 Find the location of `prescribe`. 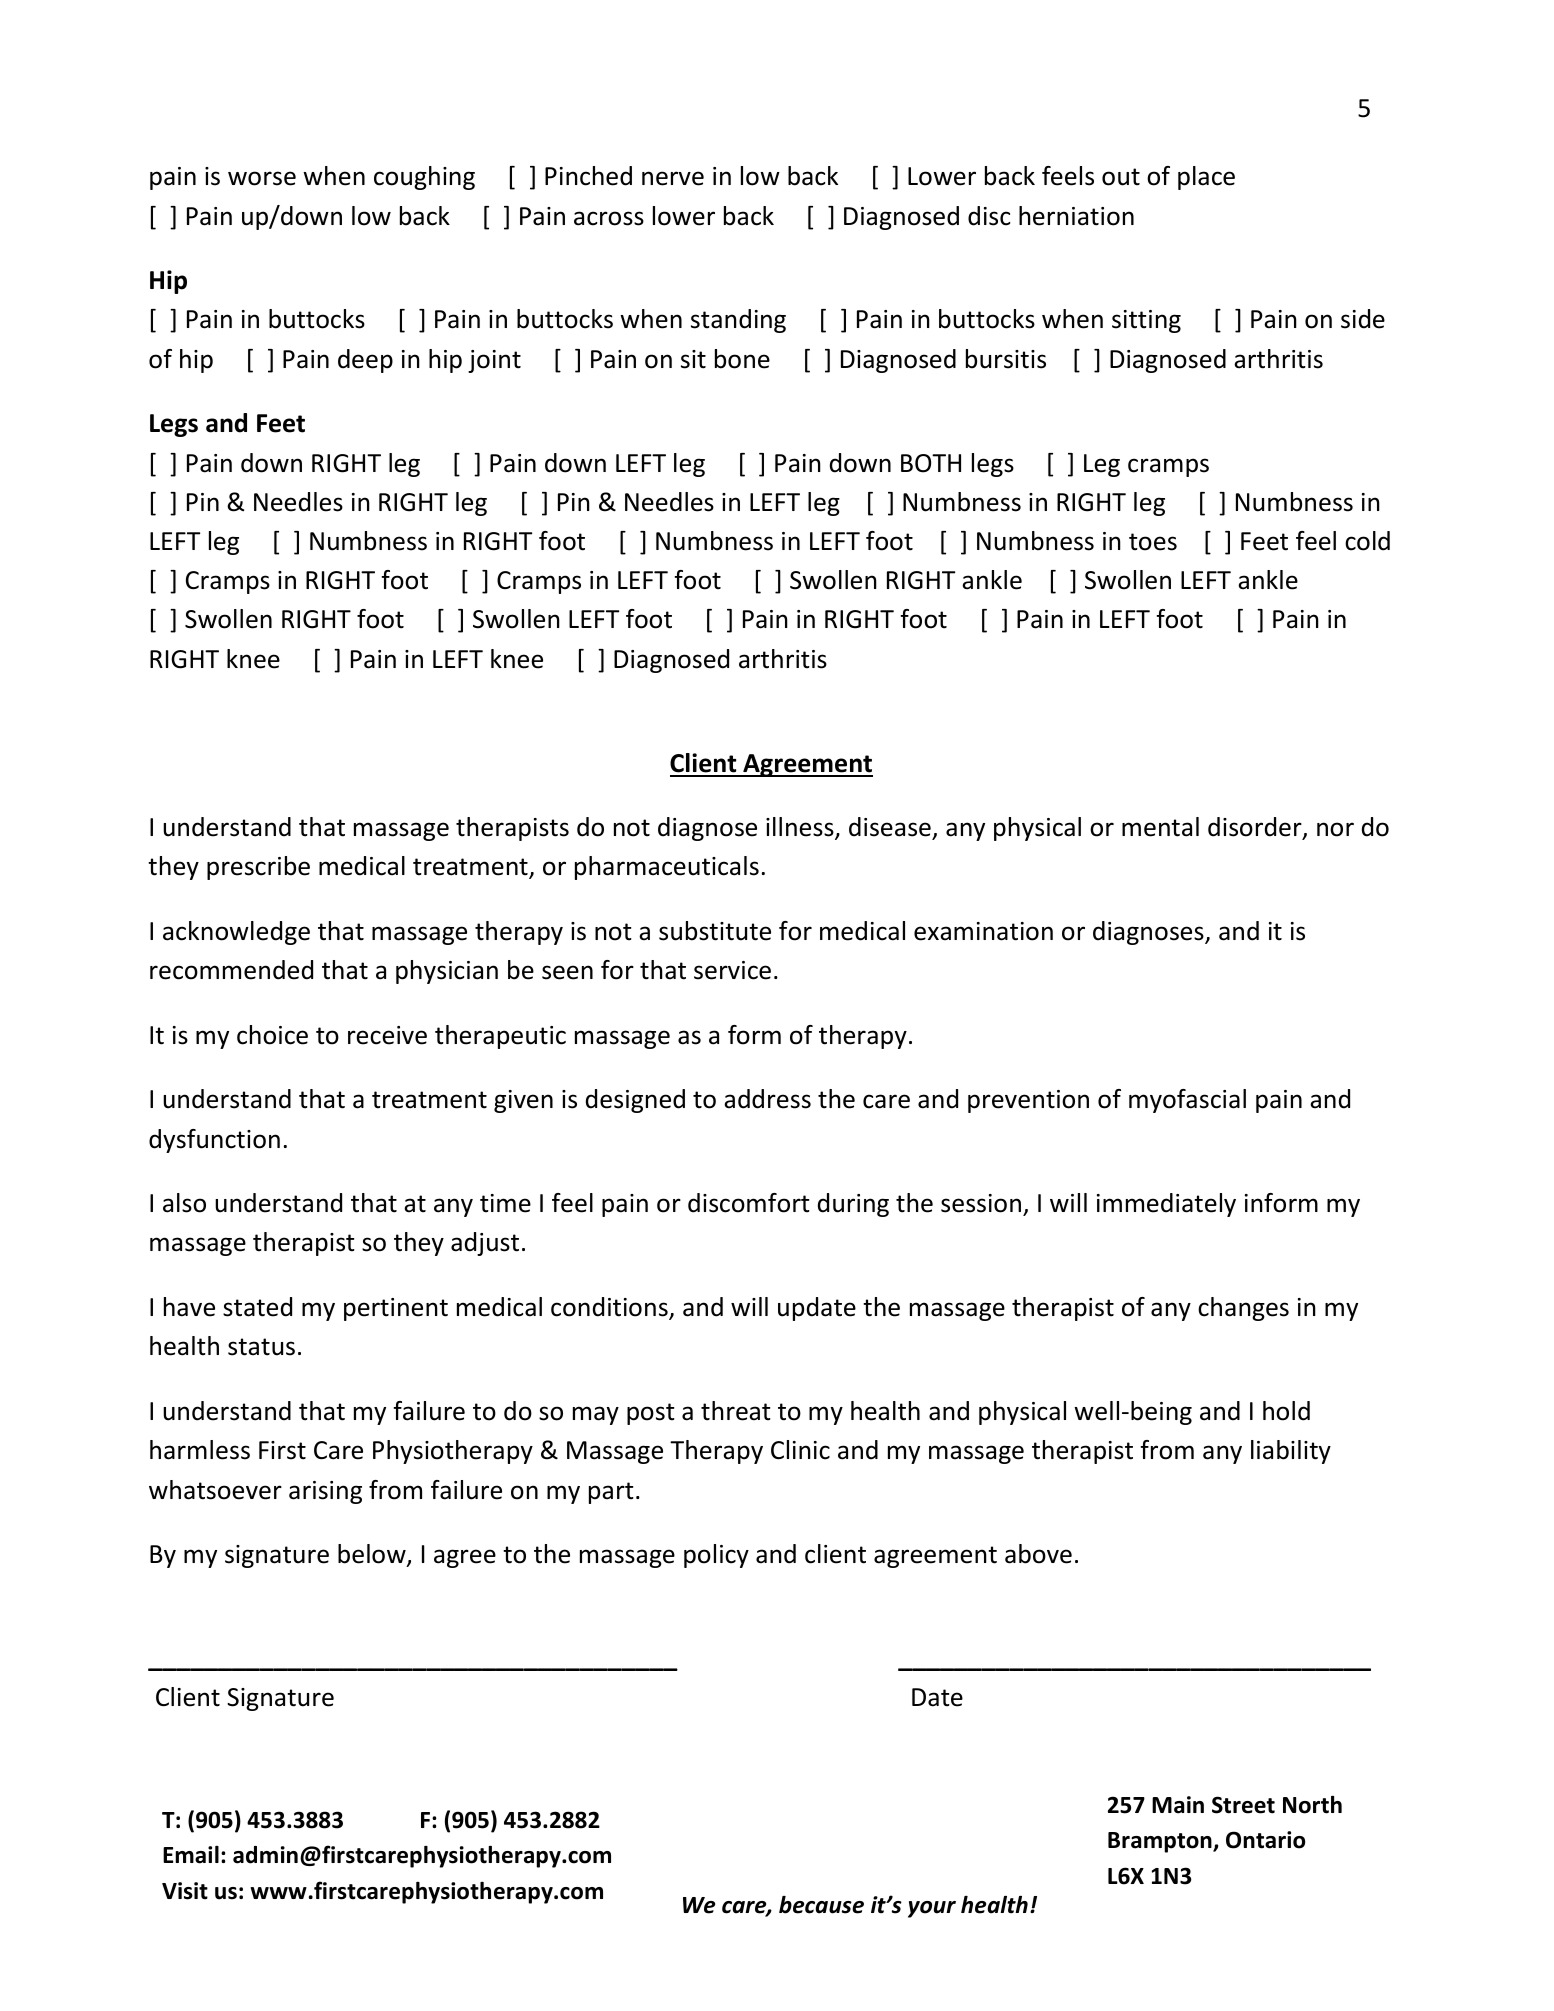

prescribe is located at coordinates (258, 868).
